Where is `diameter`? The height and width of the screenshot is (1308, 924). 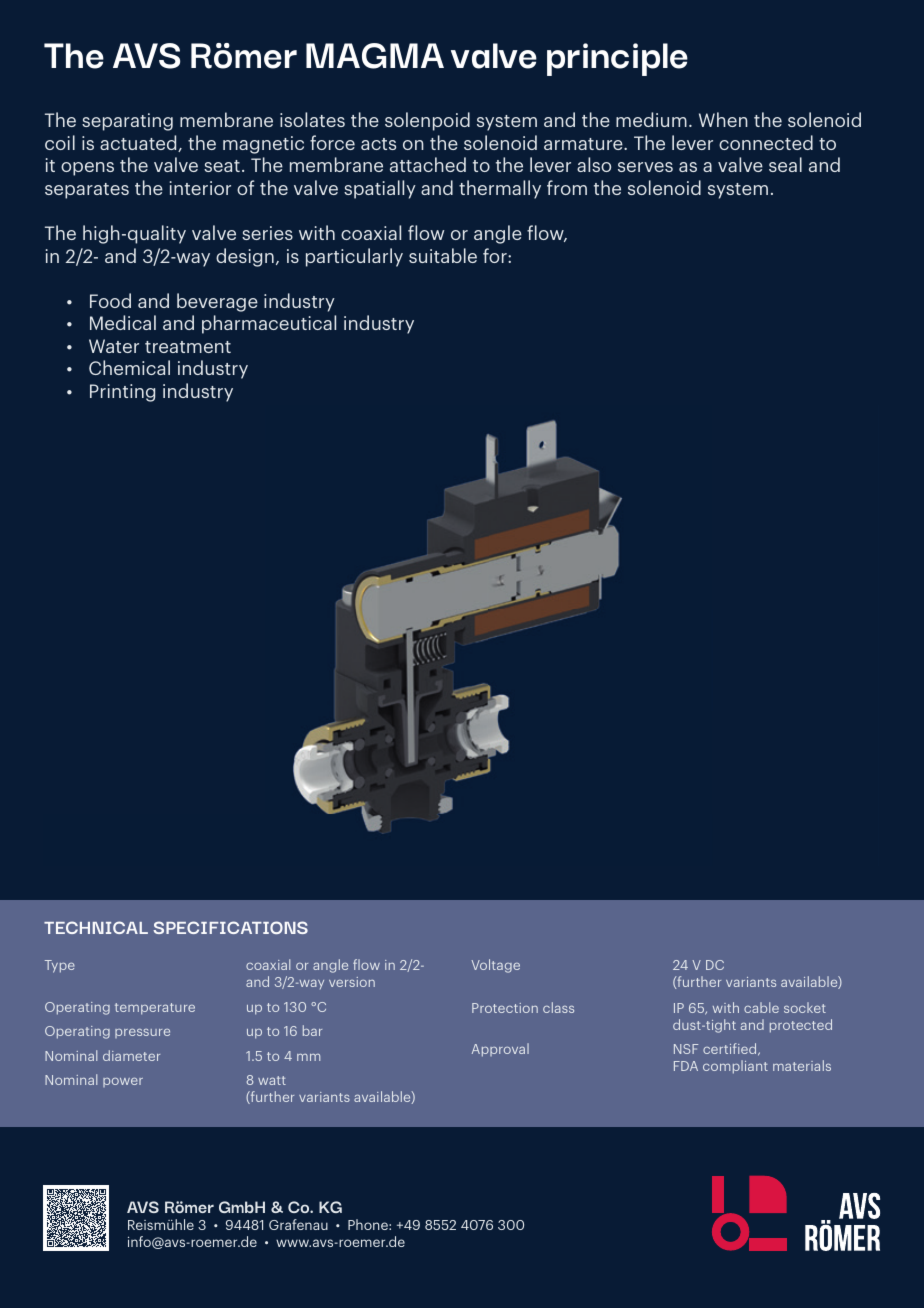 diameter is located at coordinates (131, 1055).
